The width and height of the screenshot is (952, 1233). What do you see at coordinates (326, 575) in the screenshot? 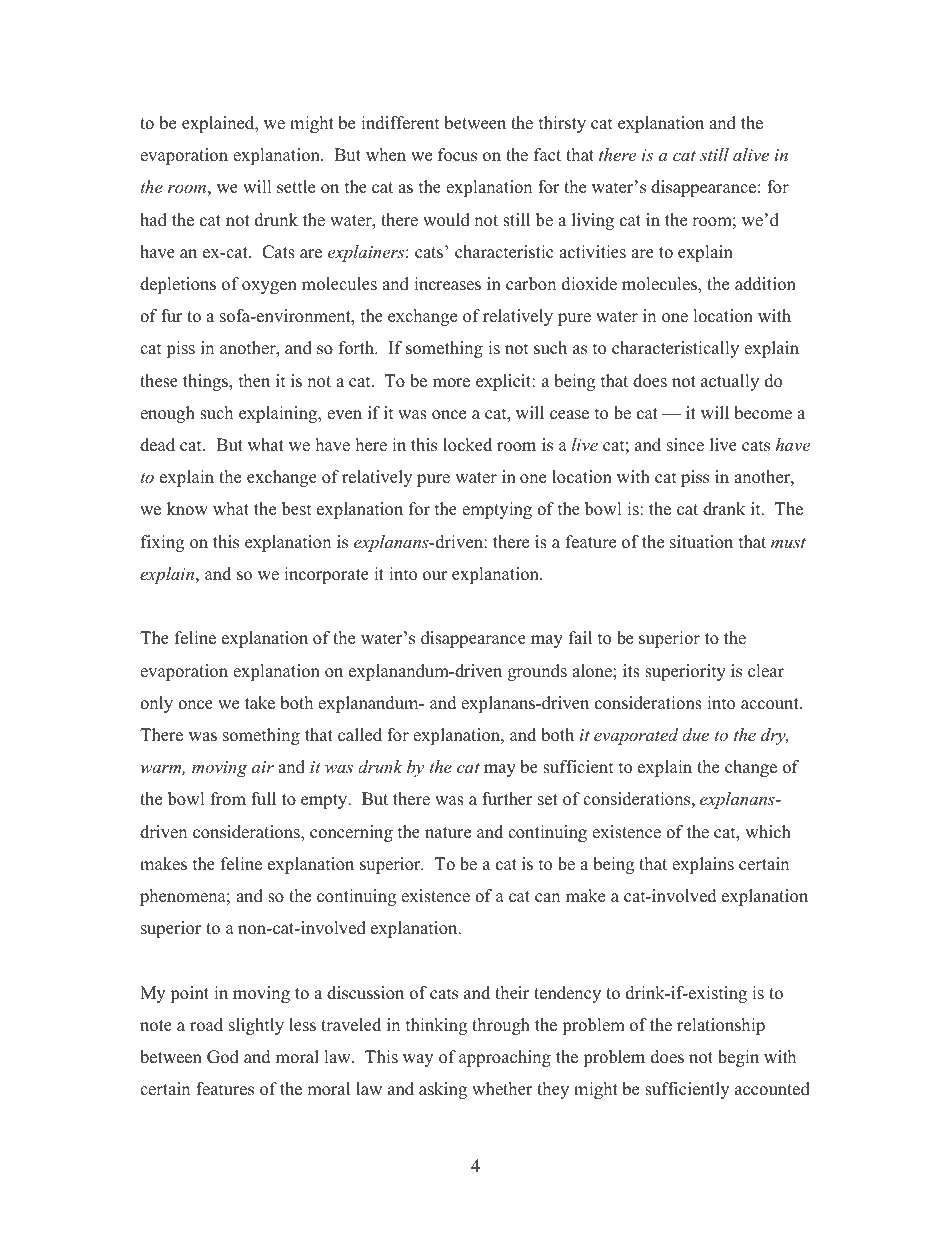
I see `incorporate` at bounding box center [326, 575].
